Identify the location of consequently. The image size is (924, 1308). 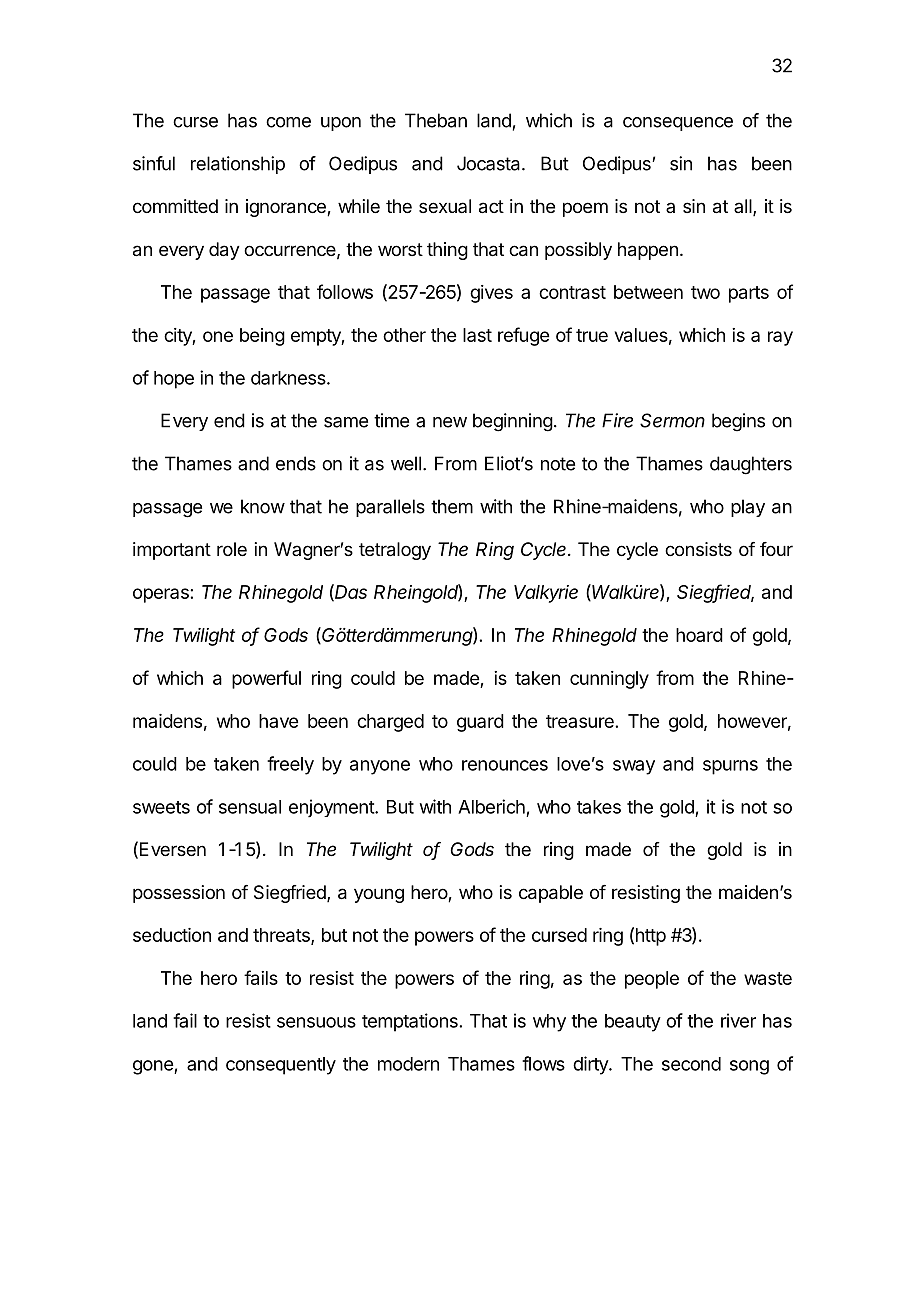
(281, 1066).
